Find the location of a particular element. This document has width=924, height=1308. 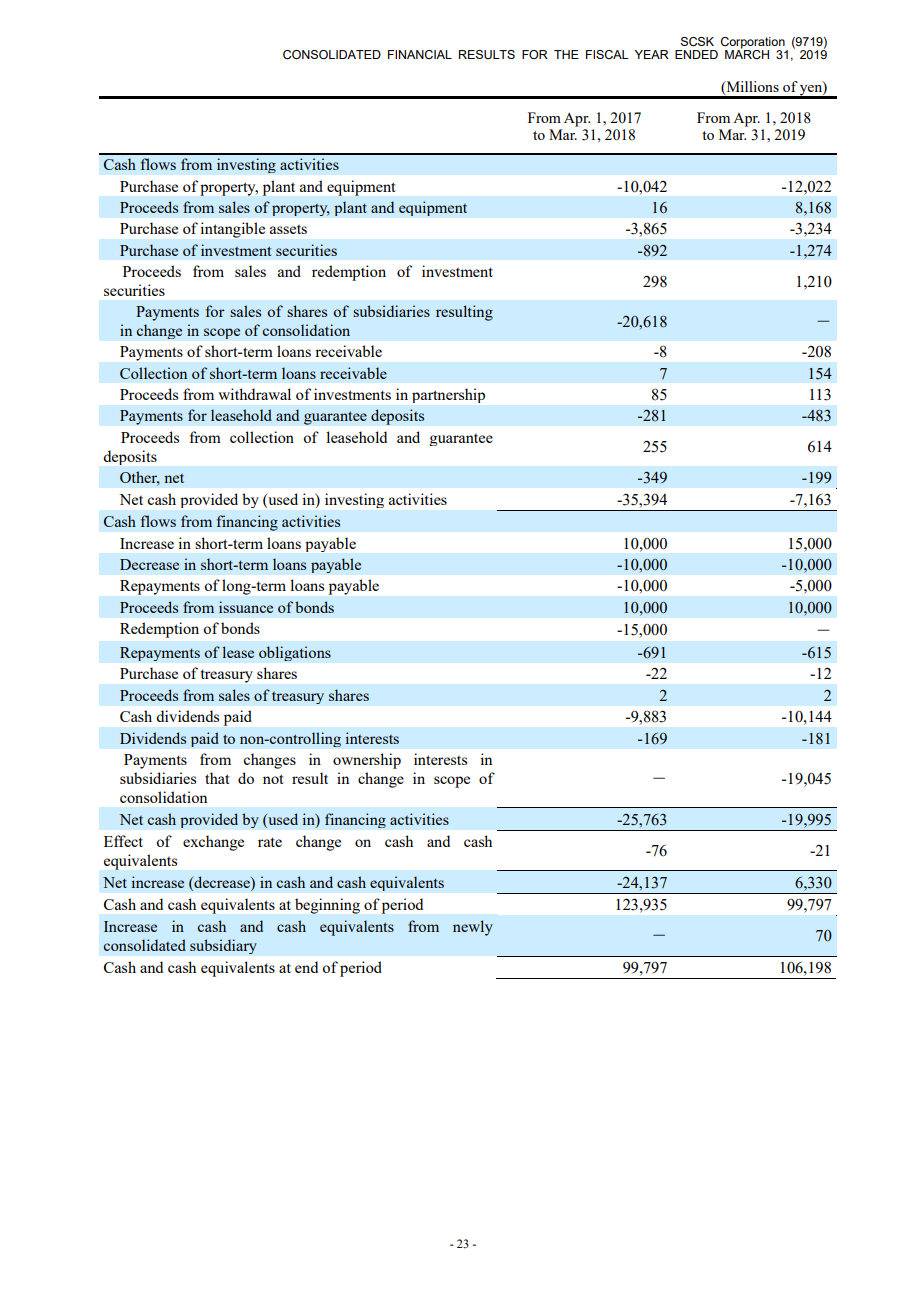

FINANCIAL is located at coordinates (420, 54).
